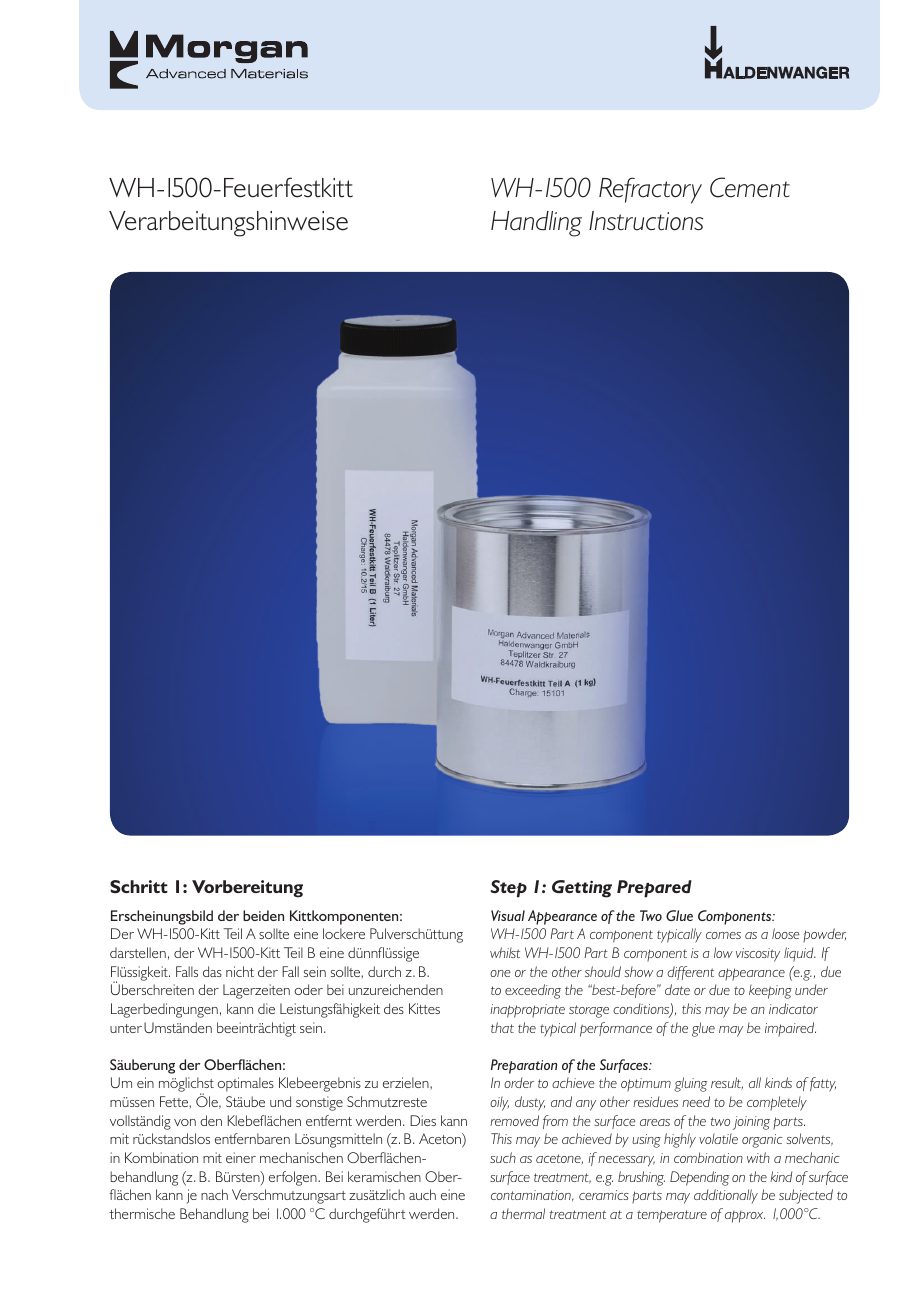 This screenshot has width=924, height=1308. I want to click on comes, so click(723, 935).
